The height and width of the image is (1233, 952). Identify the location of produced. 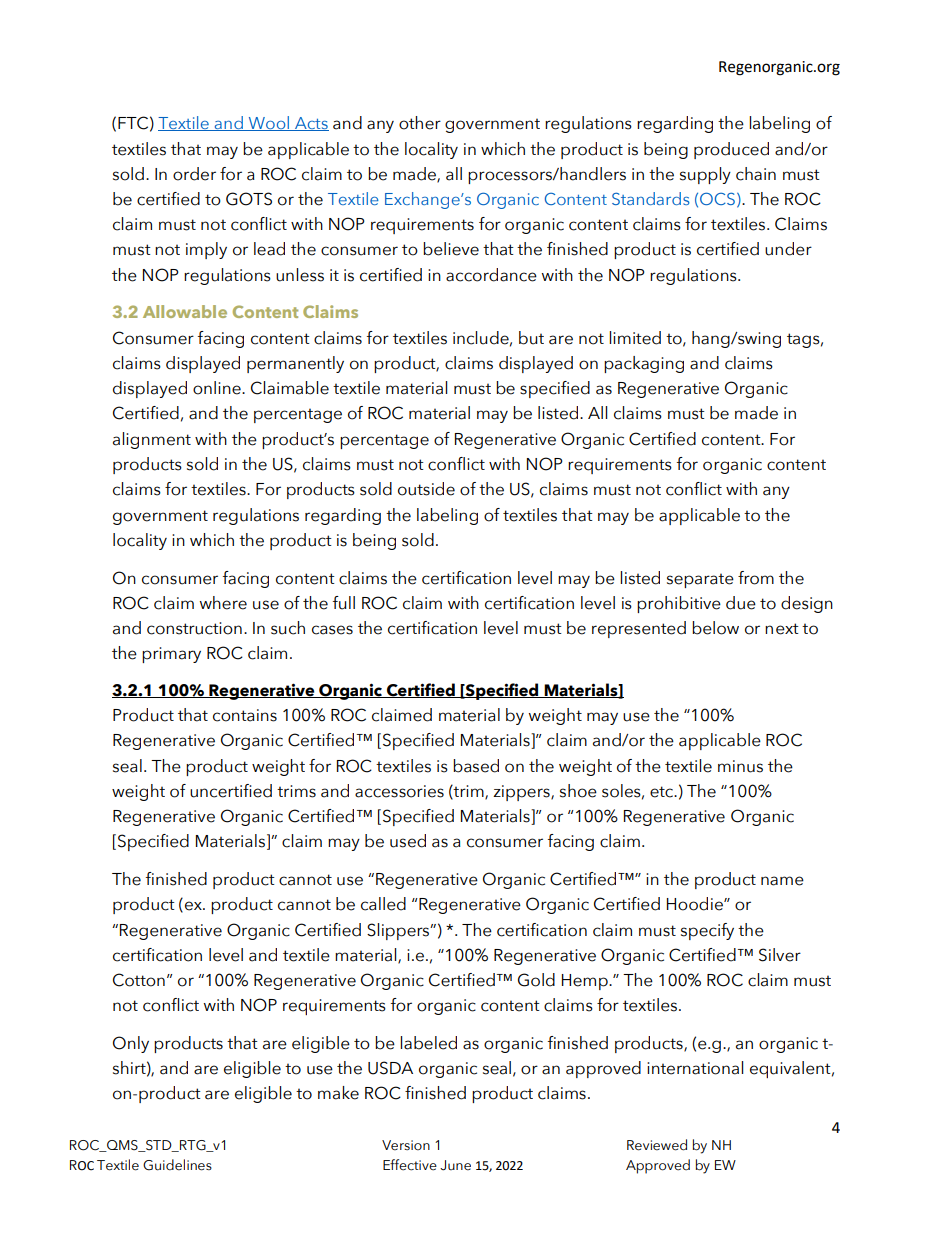
(731, 150).
